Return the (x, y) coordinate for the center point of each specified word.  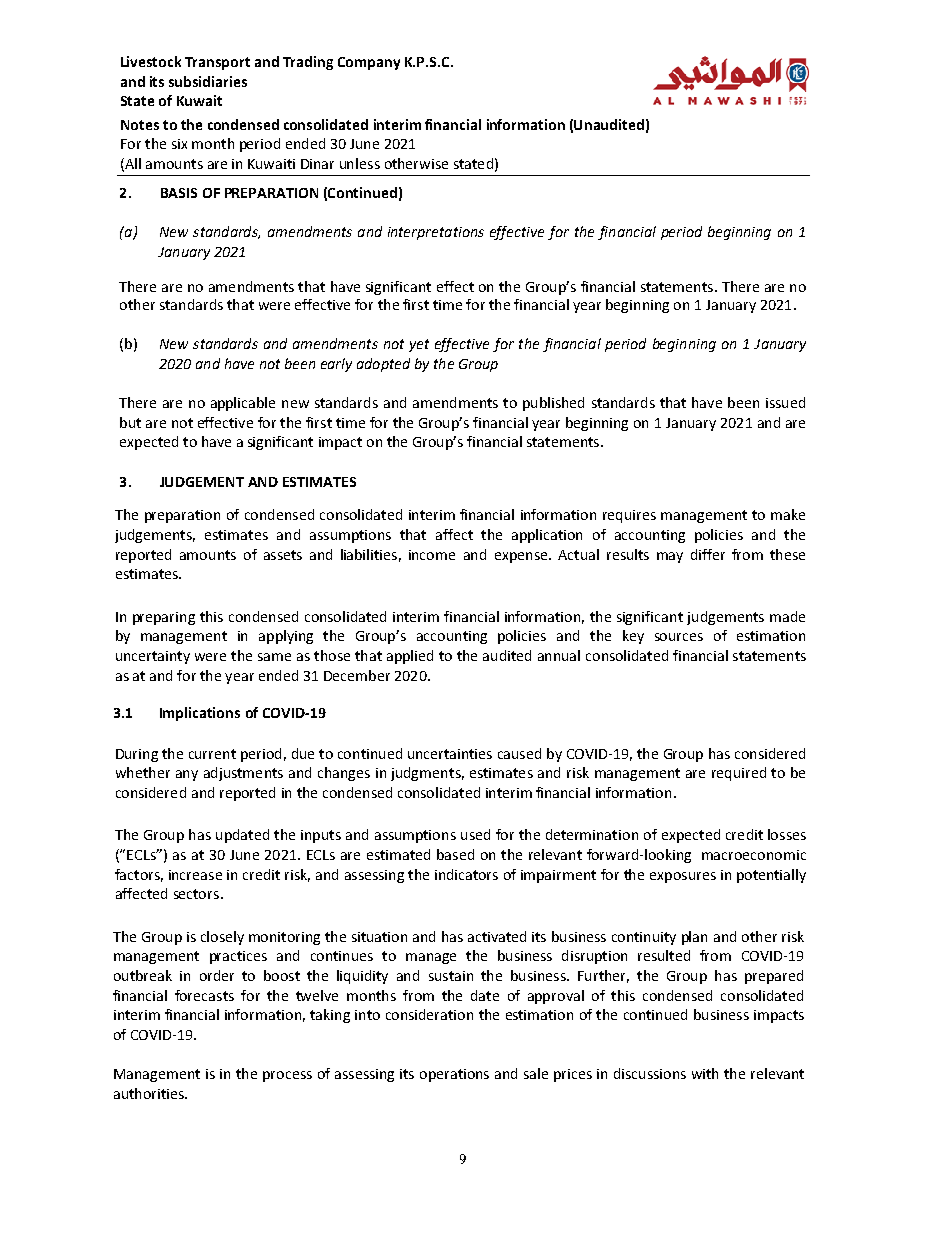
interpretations (436, 233)
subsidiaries (208, 81)
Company (369, 63)
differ (708, 554)
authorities (150, 1093)
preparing (164, 618)
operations (454, 1075)
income (432, 555)
